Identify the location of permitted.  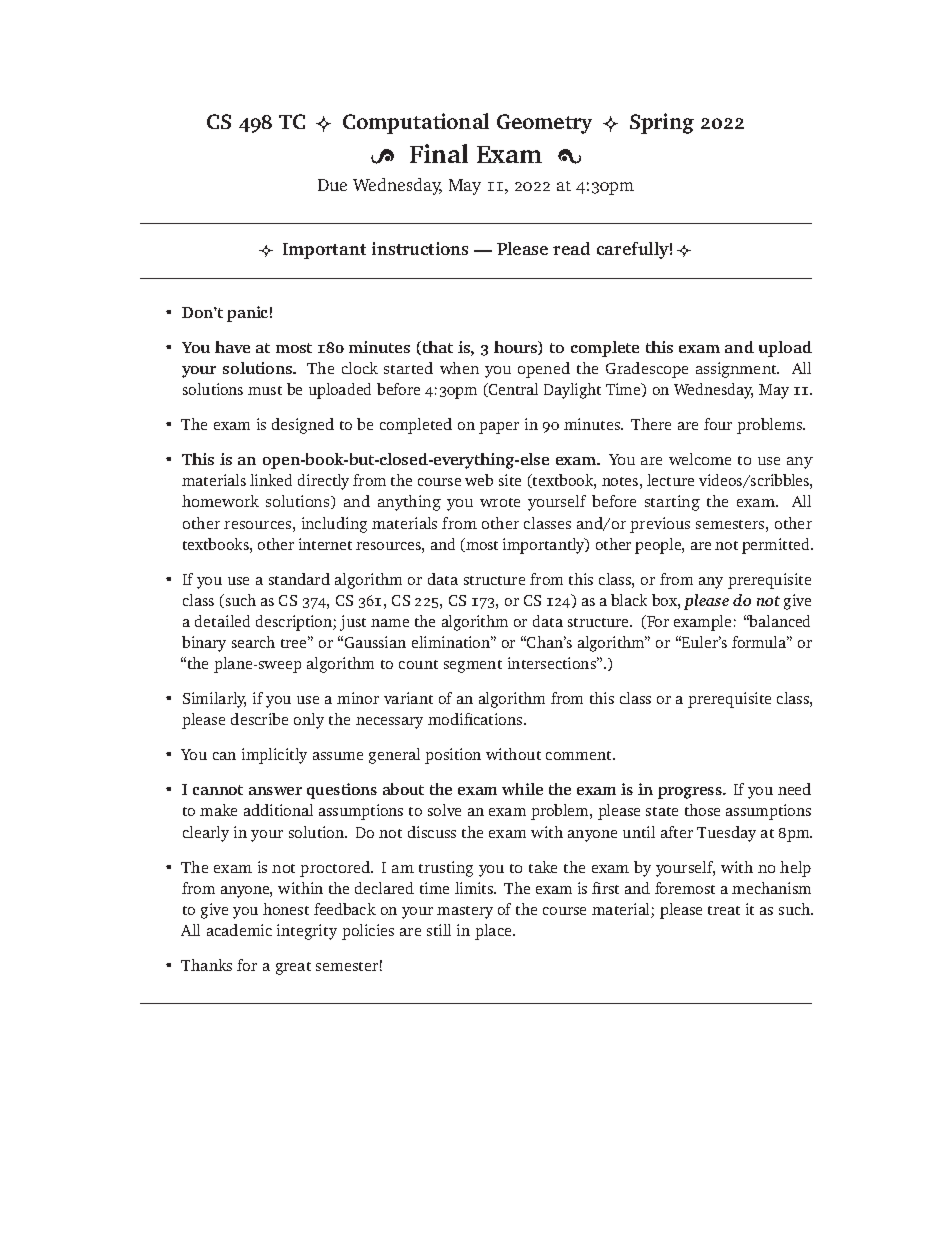
(777, 546).
